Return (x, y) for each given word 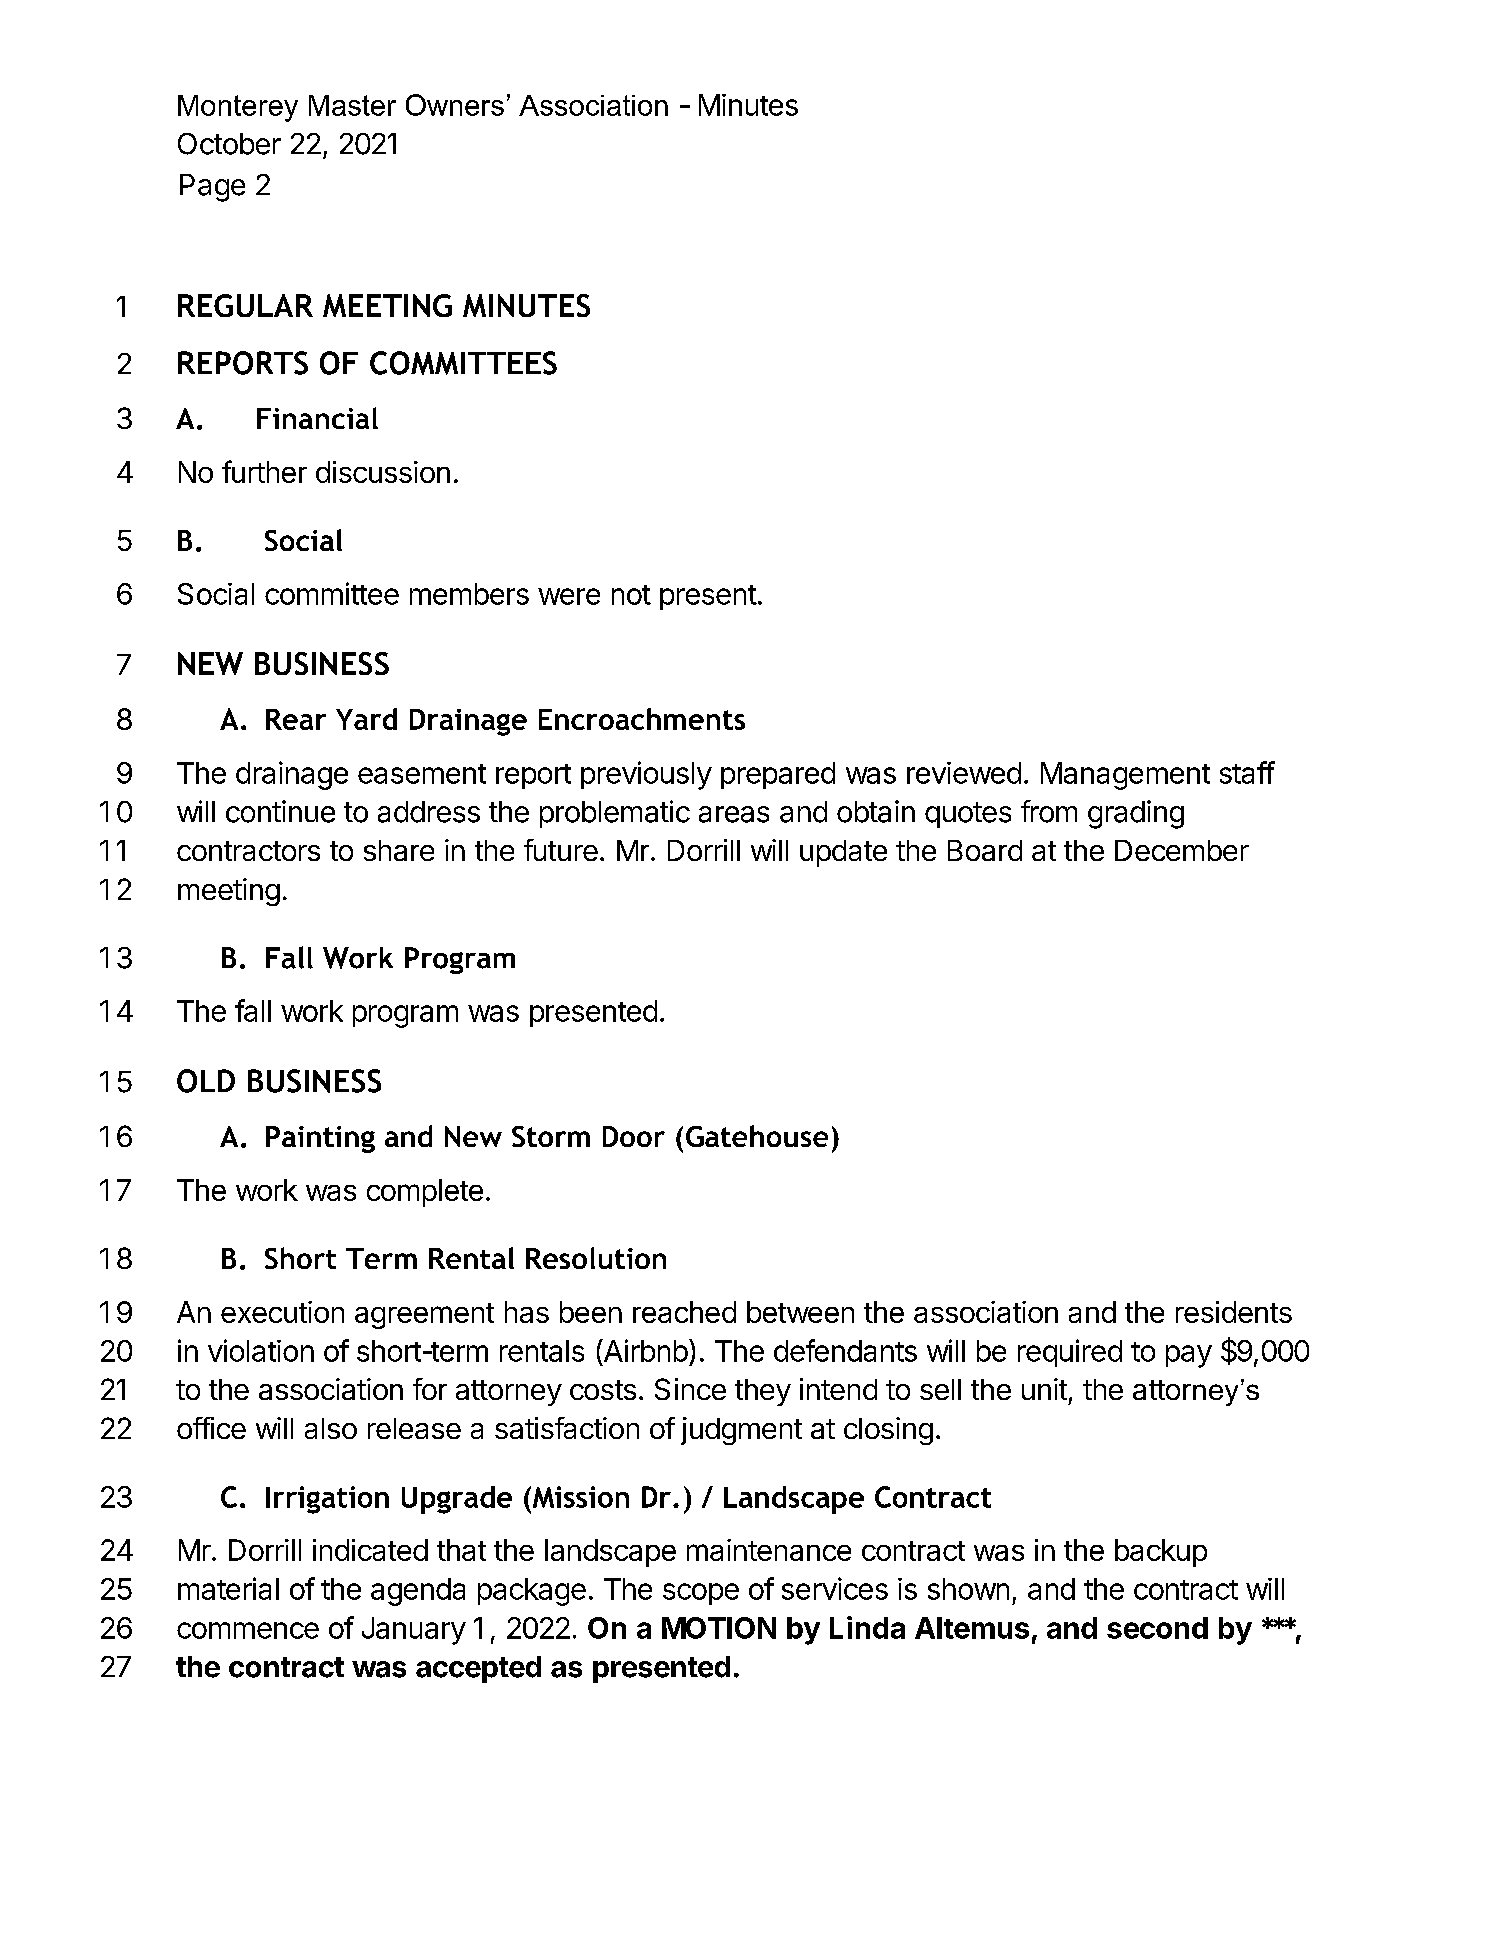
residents (1234, 1312)
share (399, 850)
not (631, 595)
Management (1125, 776)
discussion (383, 472)
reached (684, 1312)
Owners (455, 105)
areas (734, 814)
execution (282, 1312)
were (569, 596)
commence (248, 1630)
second (1157, 1628)
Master (352, 105)
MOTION (719, 1628)
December (1182, 850)
